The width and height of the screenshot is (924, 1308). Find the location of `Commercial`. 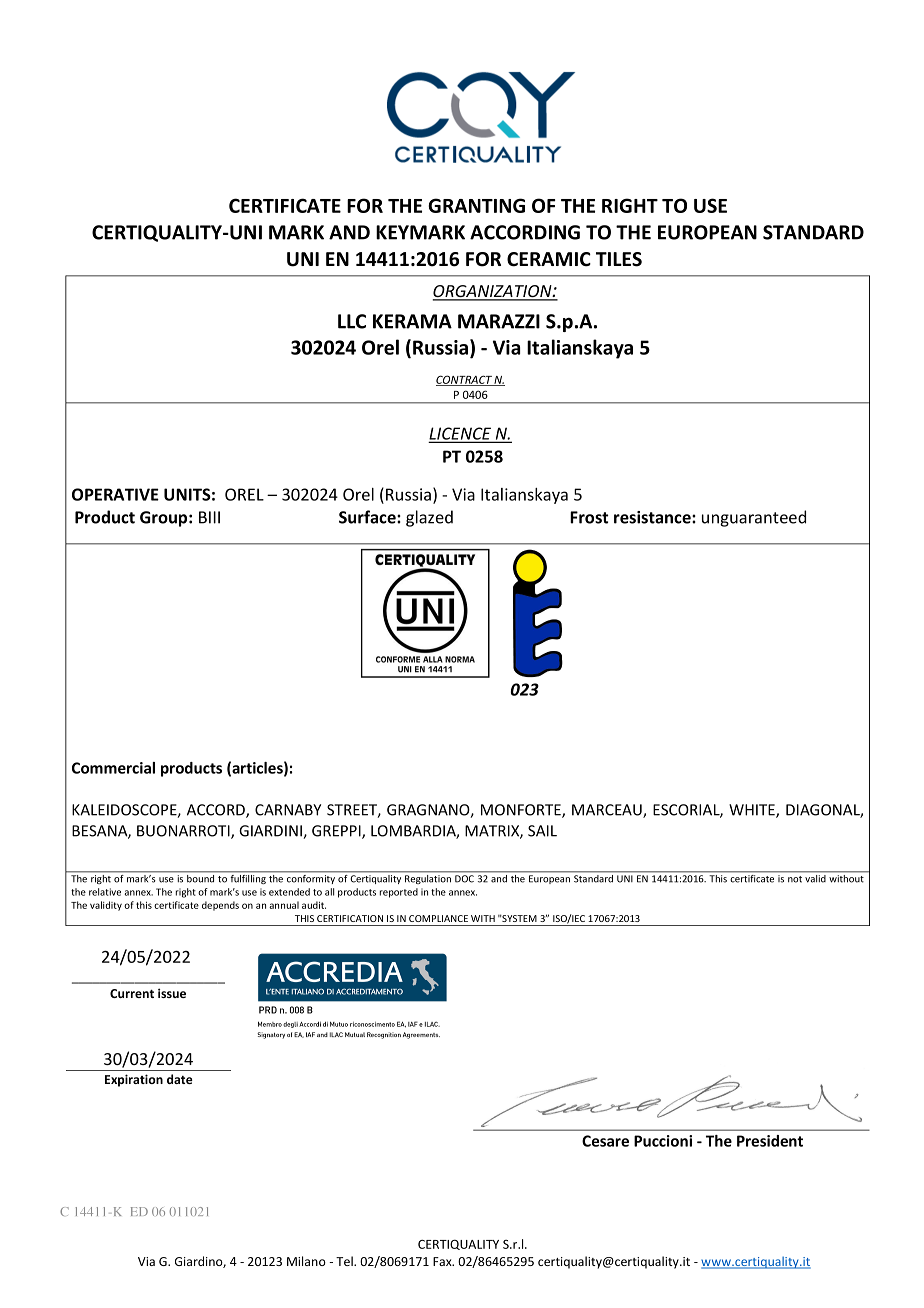

Commercial is located at coordinates (113, 768).
